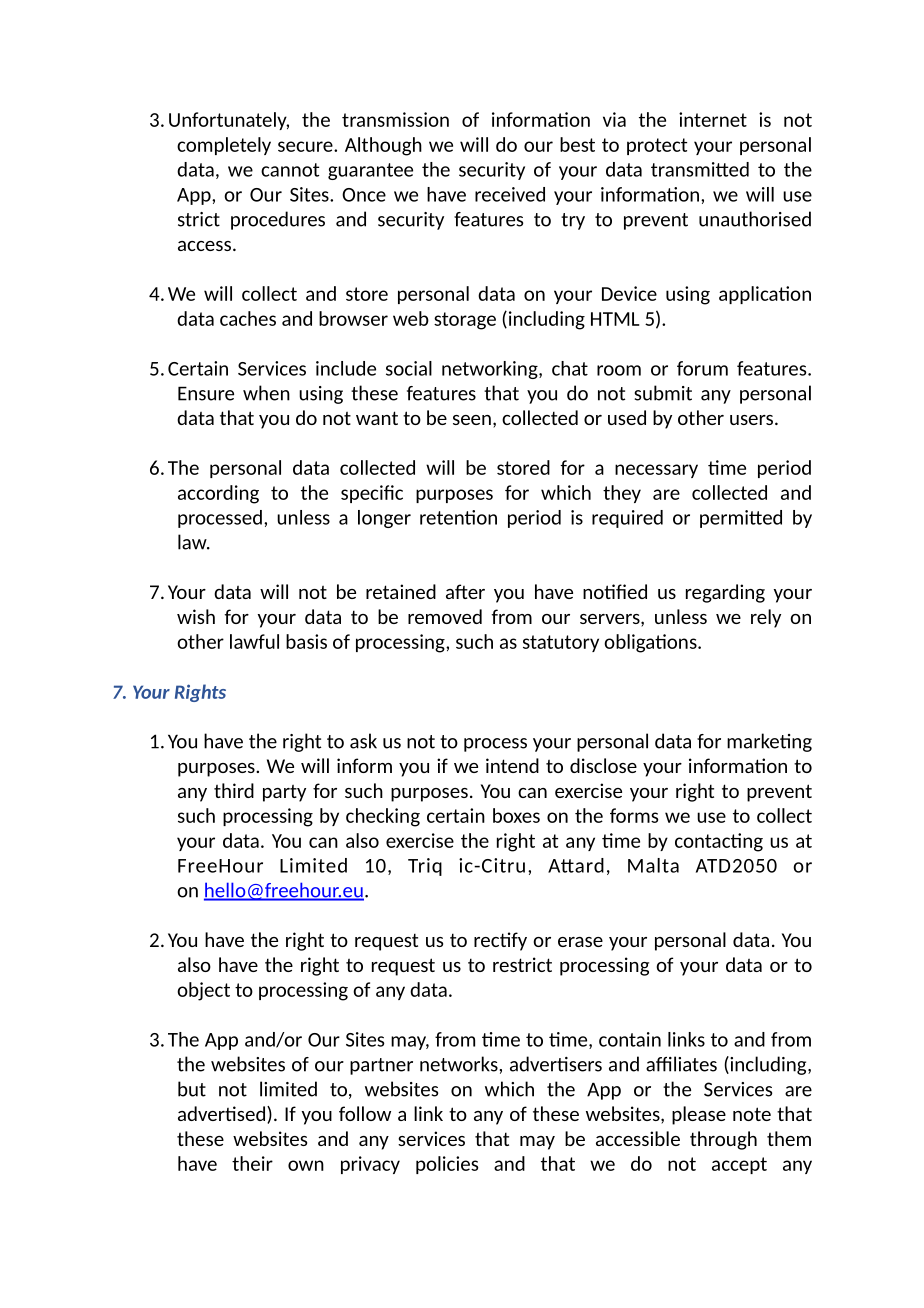 The height and width of the document is (1308, 924). Describe the element at coordinates (516, 815) in the document. I see `boxes` at that location.
